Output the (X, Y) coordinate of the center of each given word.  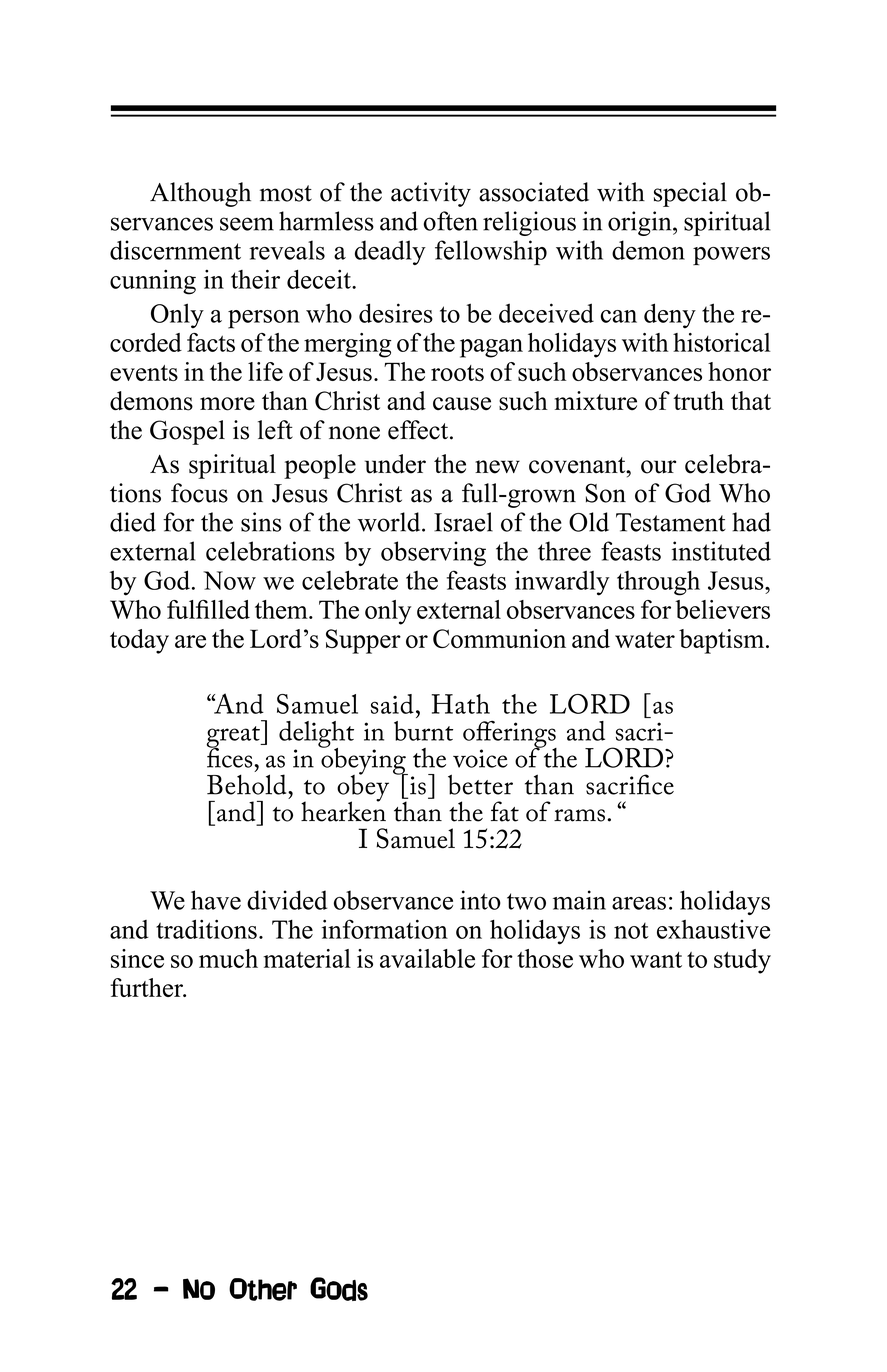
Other (263, 1289)
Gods (339, 1289)
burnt (423, 731)
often (450, 221)
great (234, 738)
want (656, 960)
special (690, 194)
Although (200, 194)
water (645, 640)
